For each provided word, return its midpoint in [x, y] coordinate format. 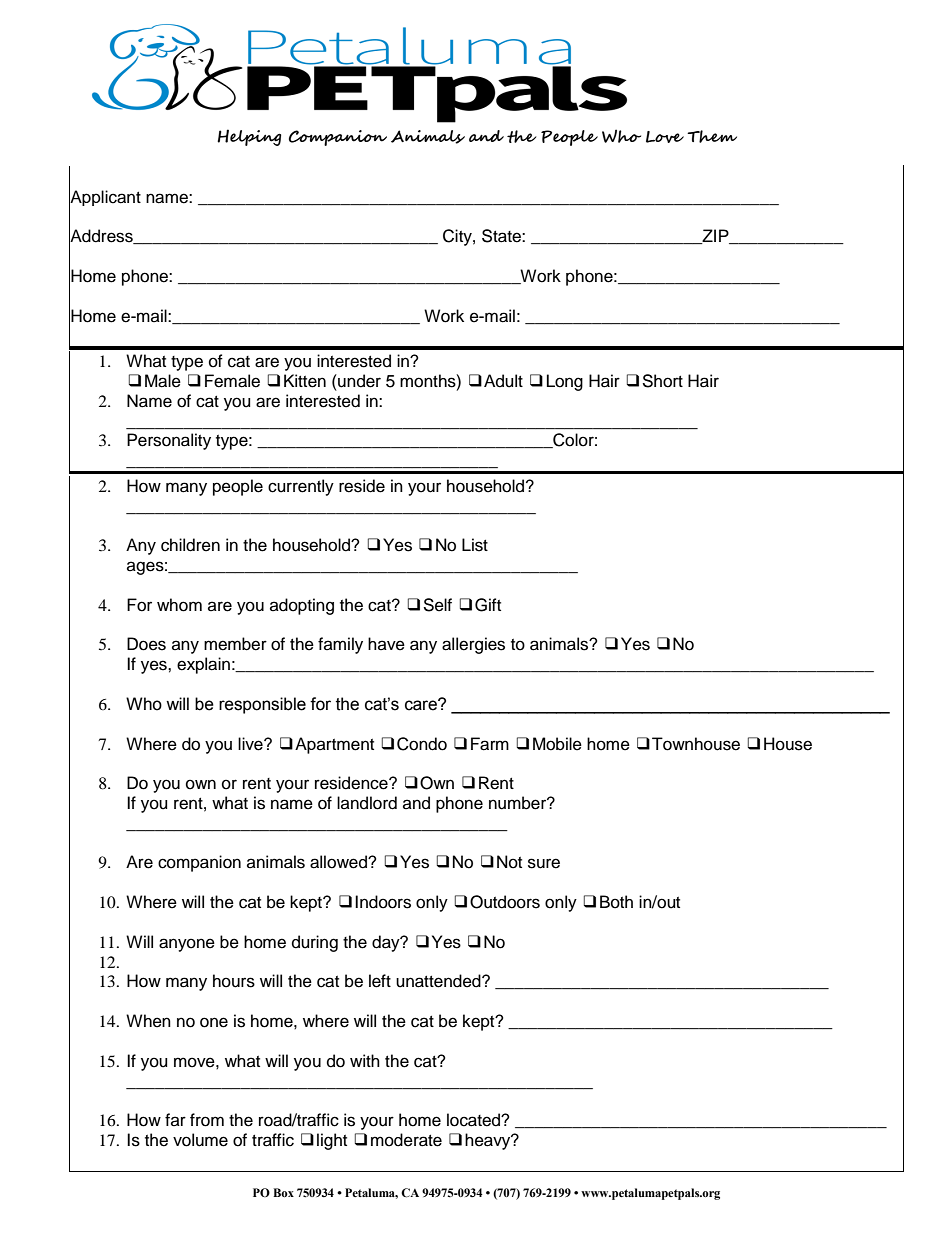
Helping [249, 137]
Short [662, 381]
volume [200, 1140]
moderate [406, 1140]
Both [616, 902]
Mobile [557, 744]
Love [665, 137]
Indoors [383, 902]
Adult [503, 381]
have [386, 644]
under [358, 381]
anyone [187, 945]
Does [146, 644]
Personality [169, 441]
